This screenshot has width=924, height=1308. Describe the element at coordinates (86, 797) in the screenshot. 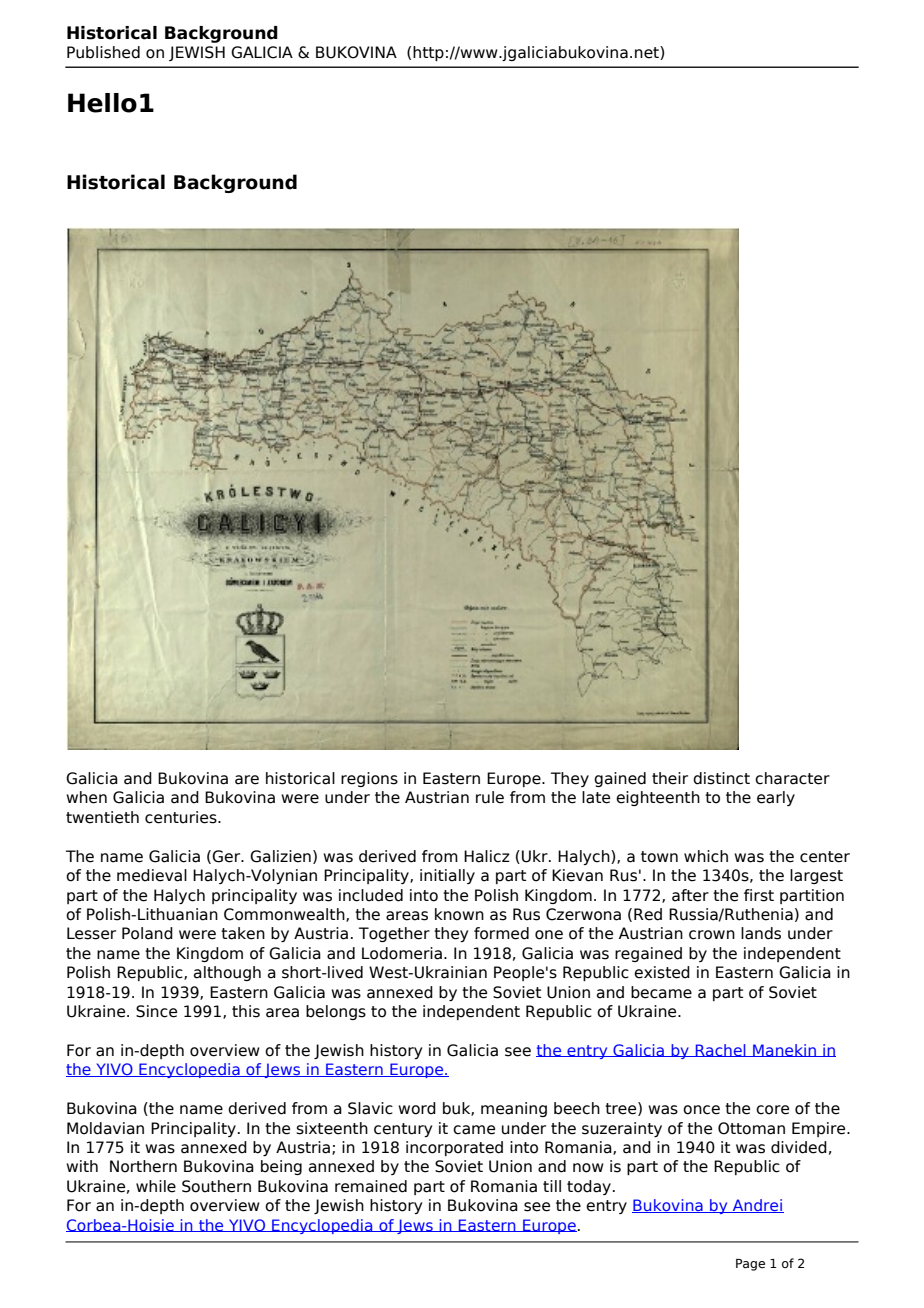

I see `when` at that location.
